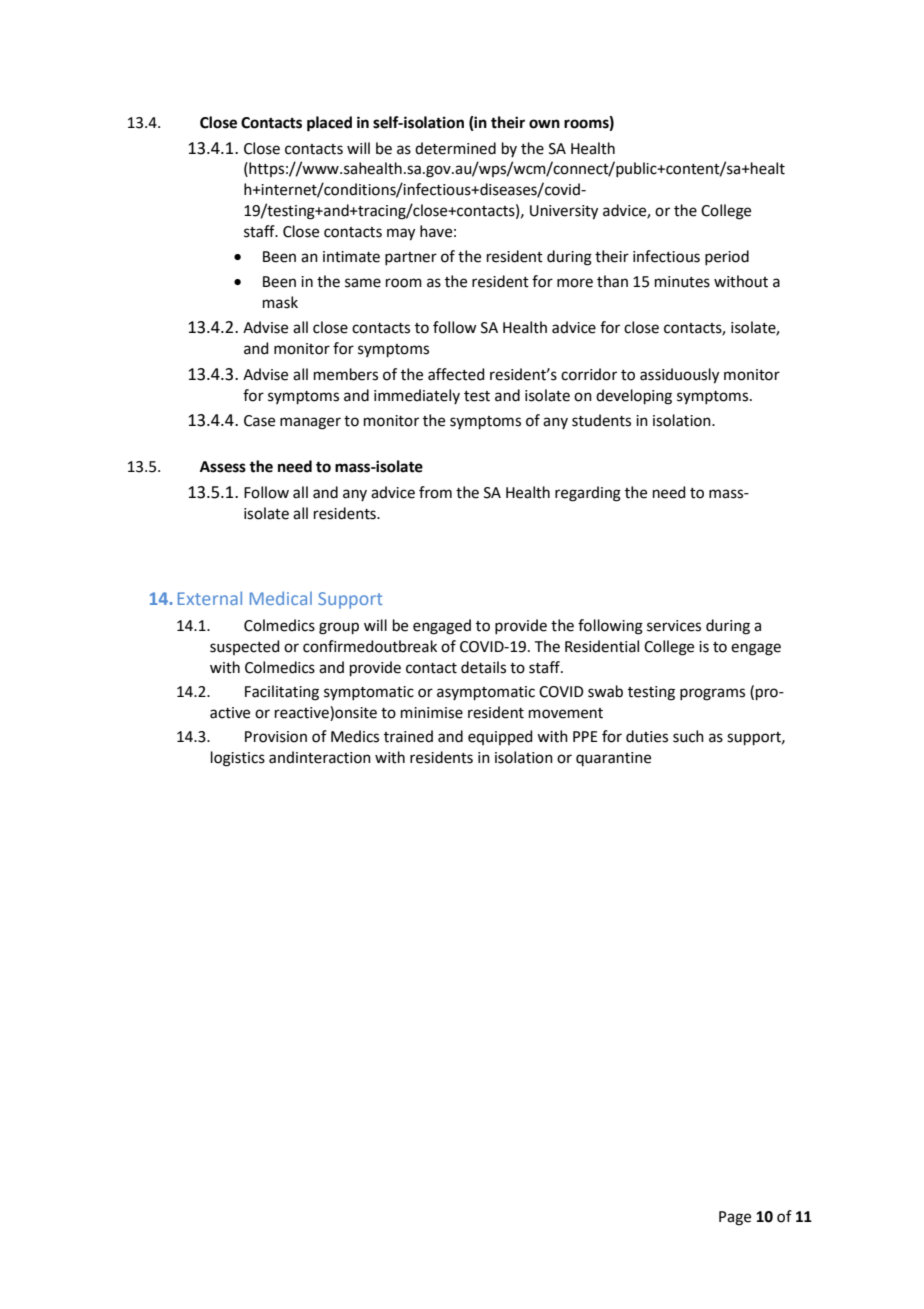 The width and height of the page is (924, 1309). I want to click on determined, so click(455, 148).
